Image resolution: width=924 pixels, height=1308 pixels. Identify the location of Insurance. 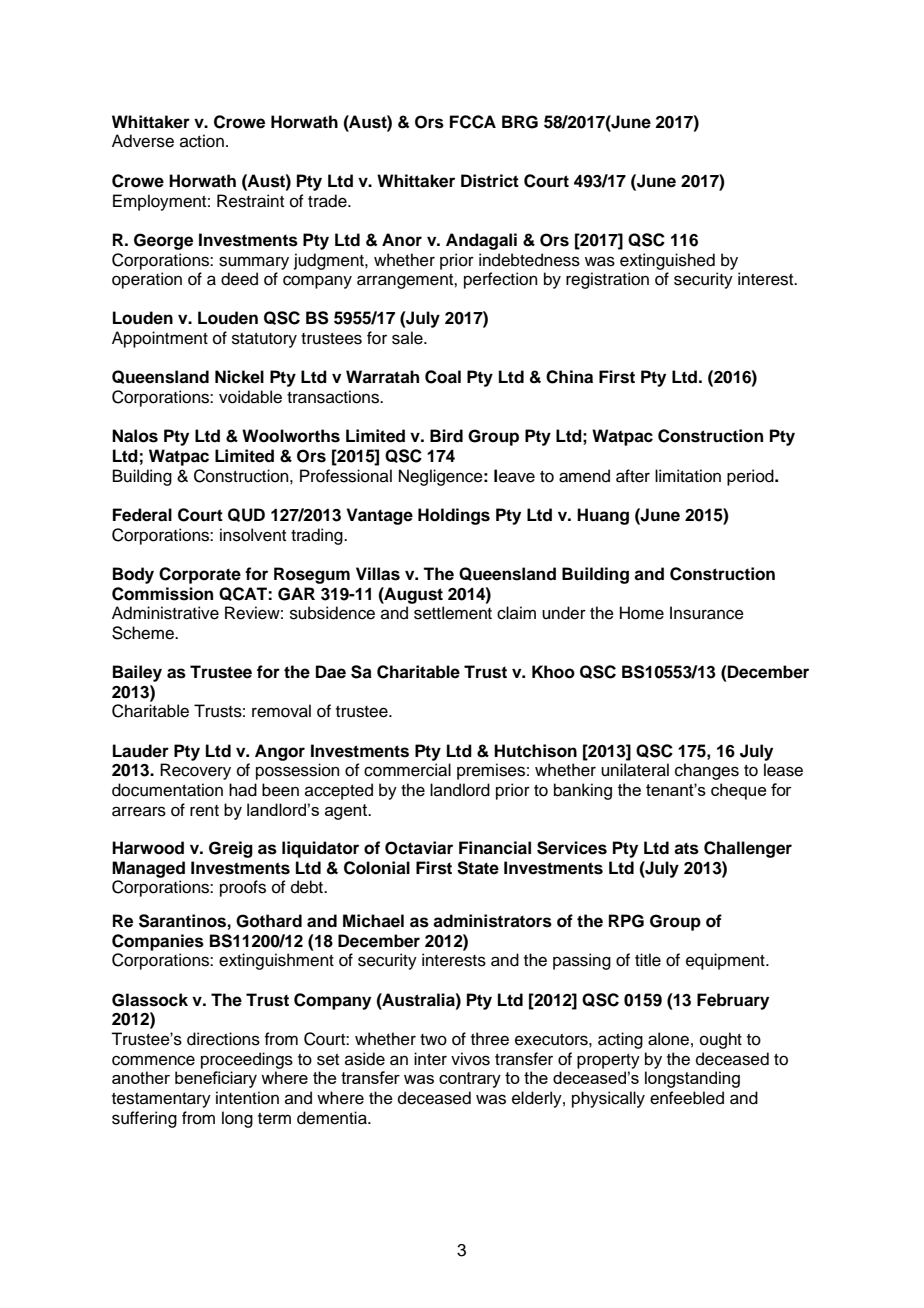
(707, 613).
